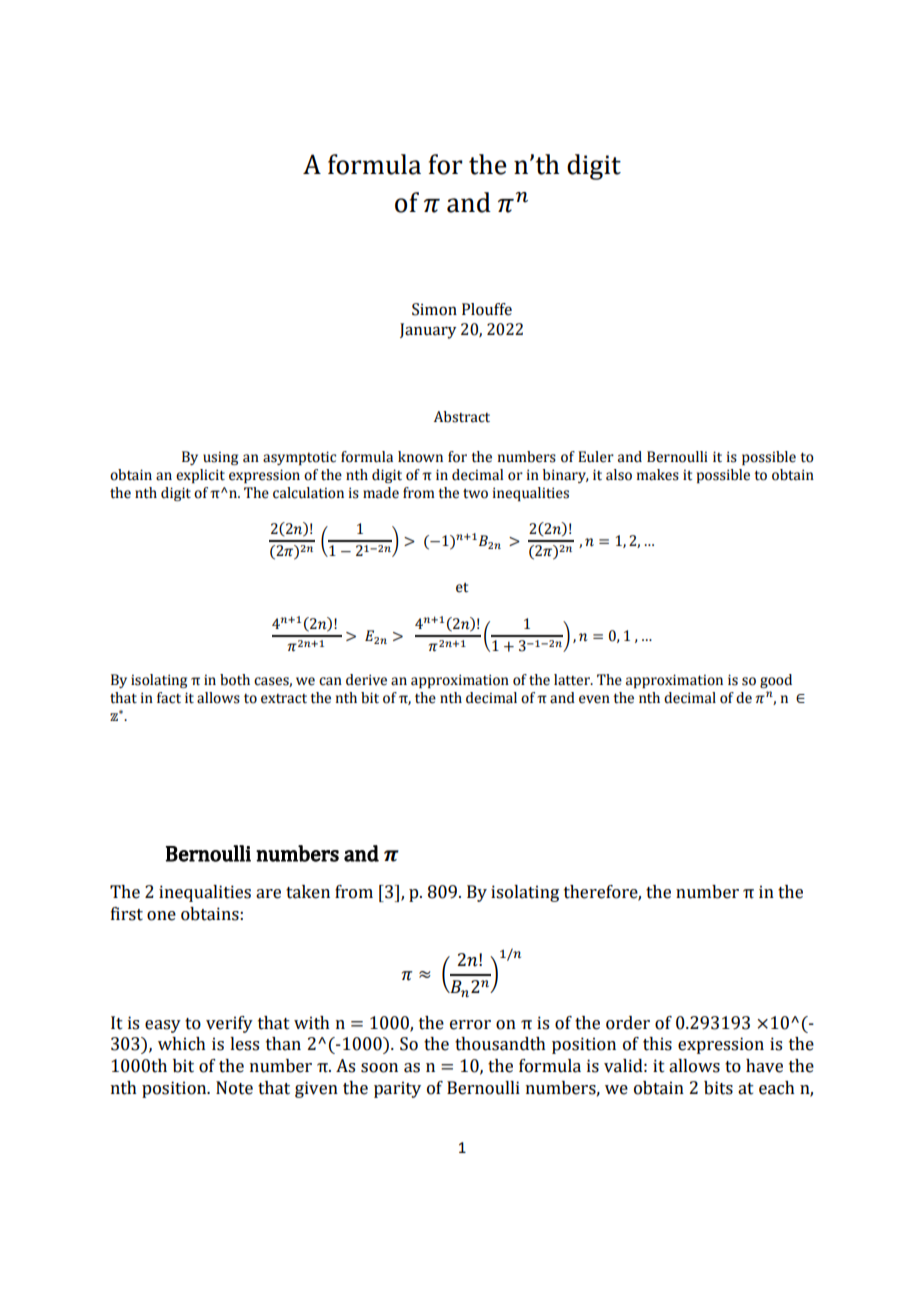 This screenshot has width=924, height=1308. What do you see at coordinates (366, 680) in the screenshot?
I see `derive` at bounding box center [366, 680].
